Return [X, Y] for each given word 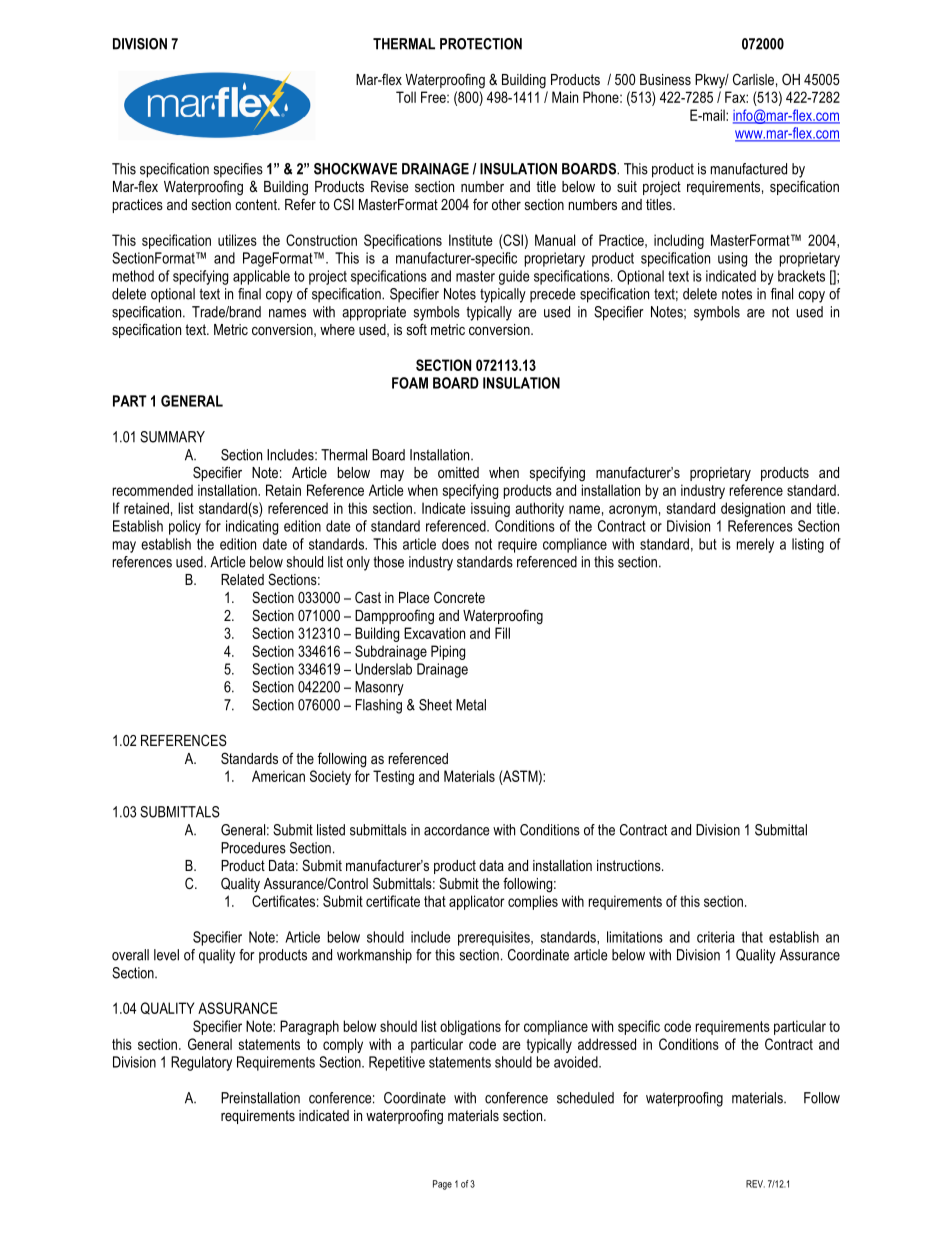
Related [242, 579]
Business [665, 79]
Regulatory [201, 1063]
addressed [607, 1044]
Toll [406, 97]
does [455, 544]
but [708, 544]
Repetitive [397, 1063]
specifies [238, 170]
